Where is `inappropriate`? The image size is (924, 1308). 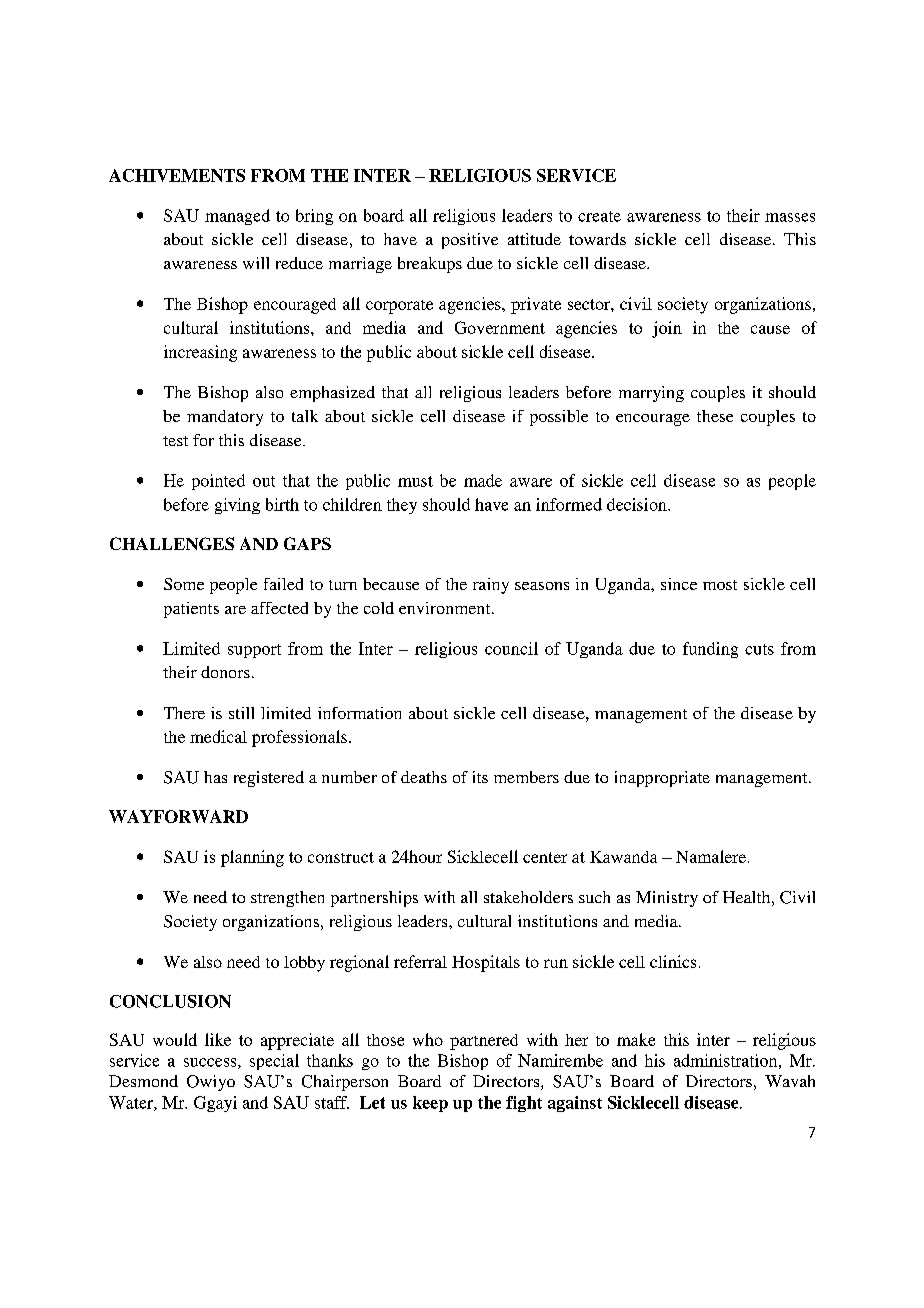 inappropriate is located at coordinates (662, 779).
